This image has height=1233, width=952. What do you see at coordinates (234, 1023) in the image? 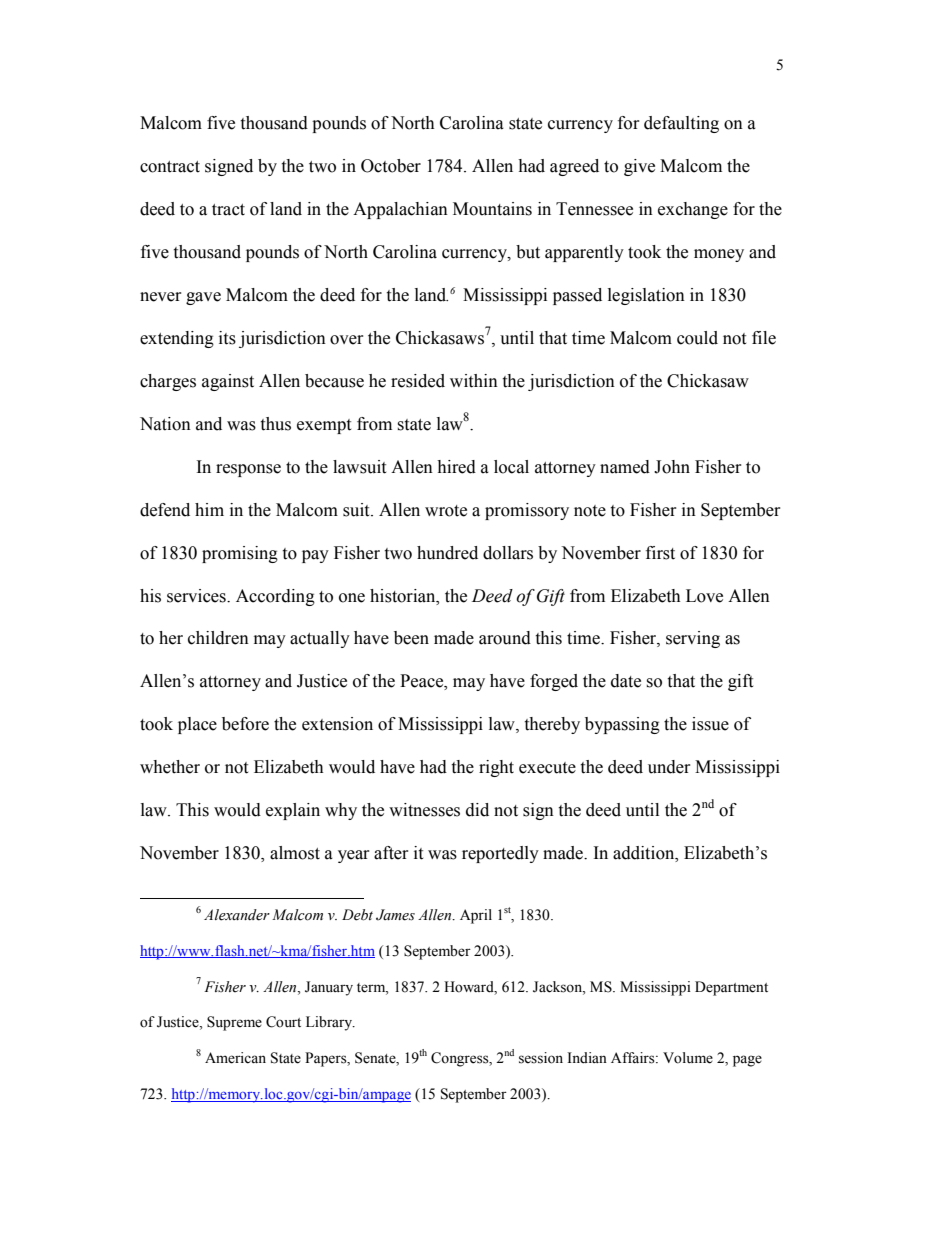
I see `Supreme` at bounding box center [234, 1023].
